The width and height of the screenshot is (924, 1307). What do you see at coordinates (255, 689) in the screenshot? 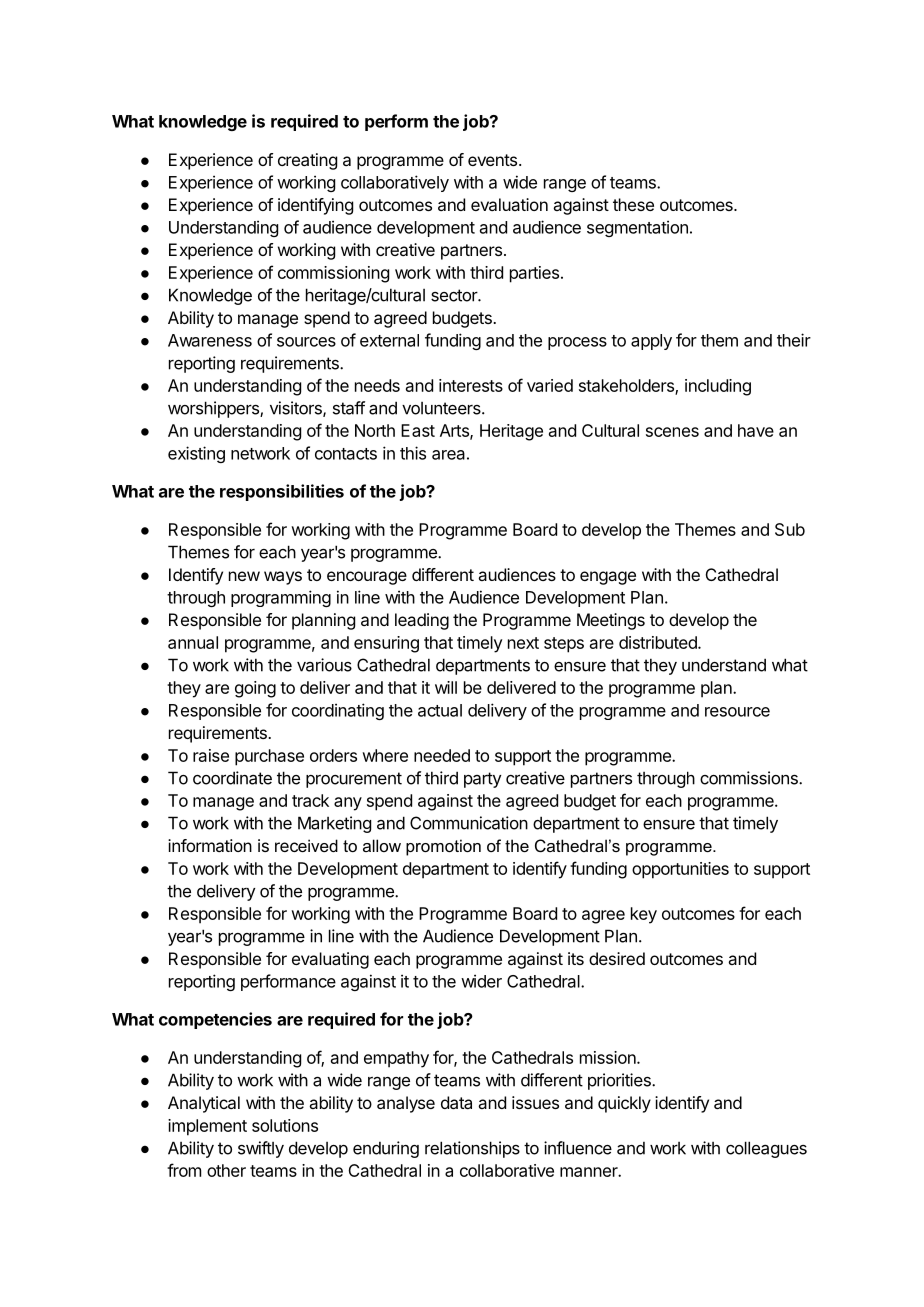
I see `going` at bounding box center [255, 689].
